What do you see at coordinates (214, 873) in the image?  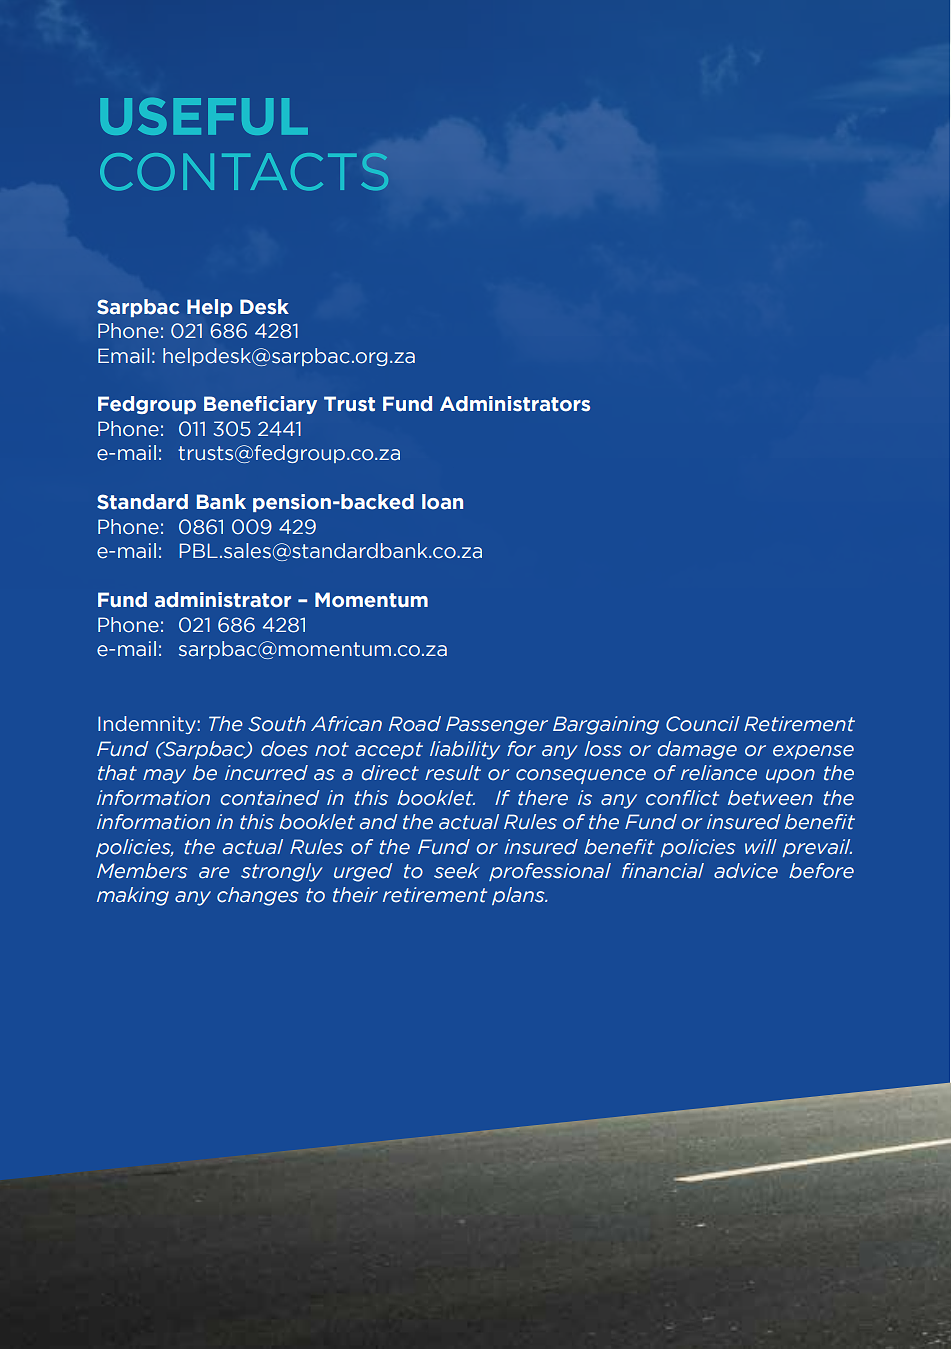 I see `are` at bounding box center [214, 873].
